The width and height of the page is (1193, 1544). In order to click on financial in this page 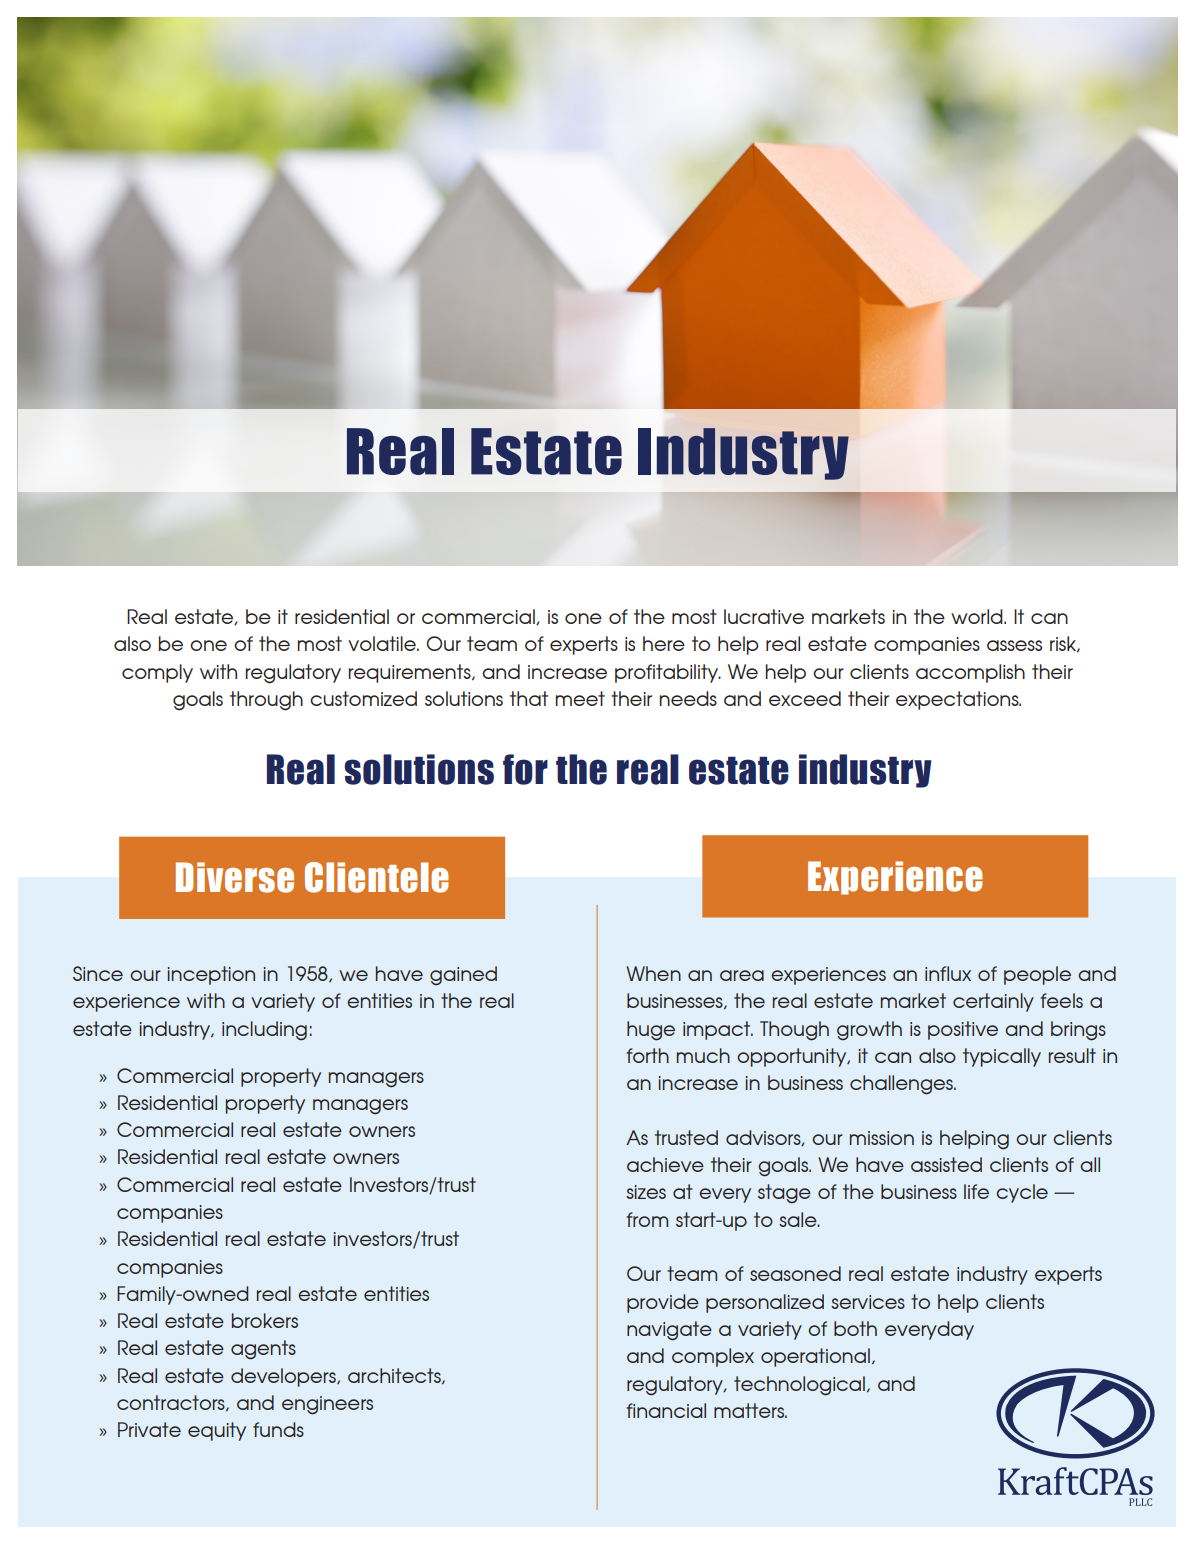, I will do `click(666, 1410)`.
